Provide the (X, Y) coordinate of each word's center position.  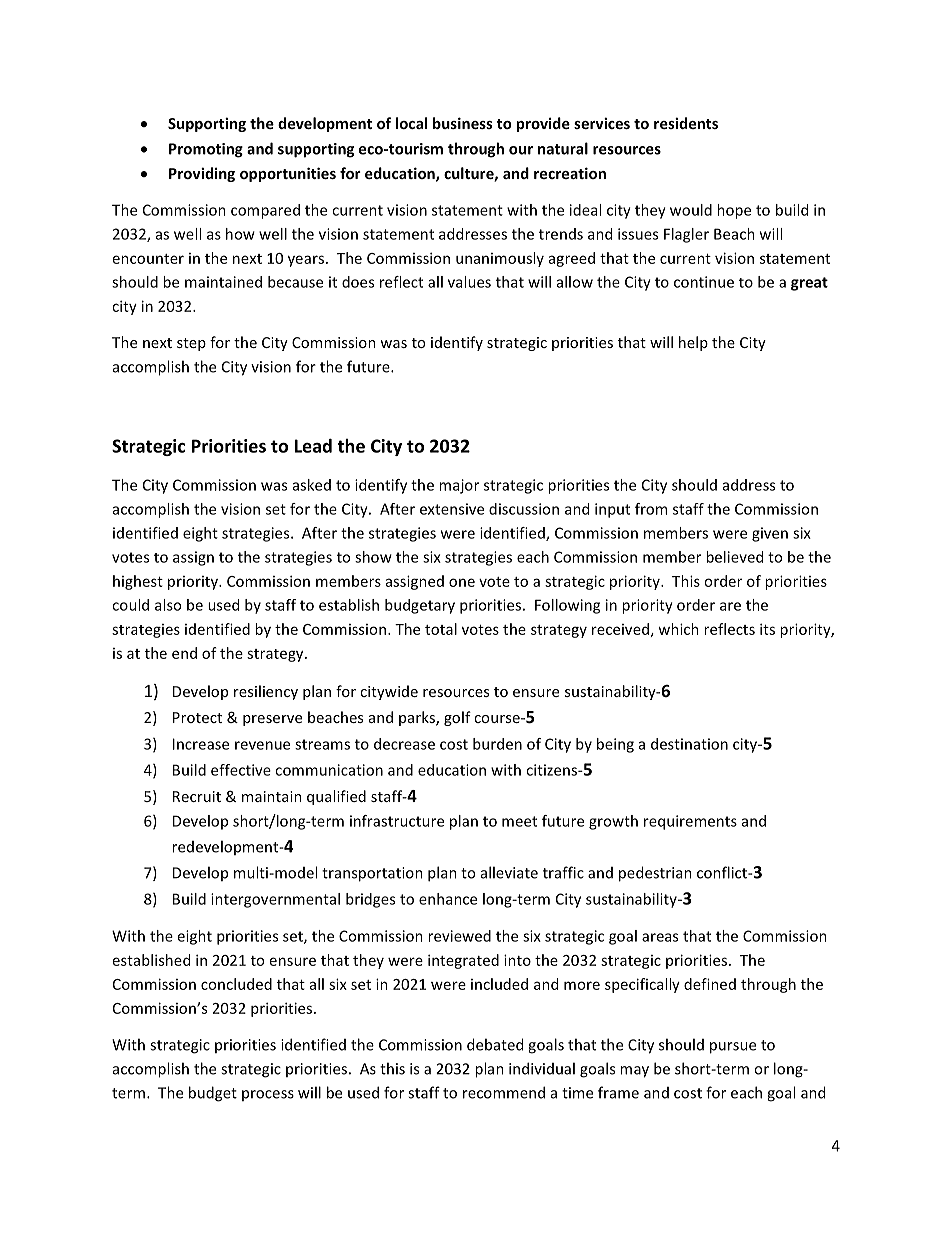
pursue (733, 1048)
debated (495, 1044)
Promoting (206, 150)
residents (686, 123)
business (463, 123)
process (268, 1095)
